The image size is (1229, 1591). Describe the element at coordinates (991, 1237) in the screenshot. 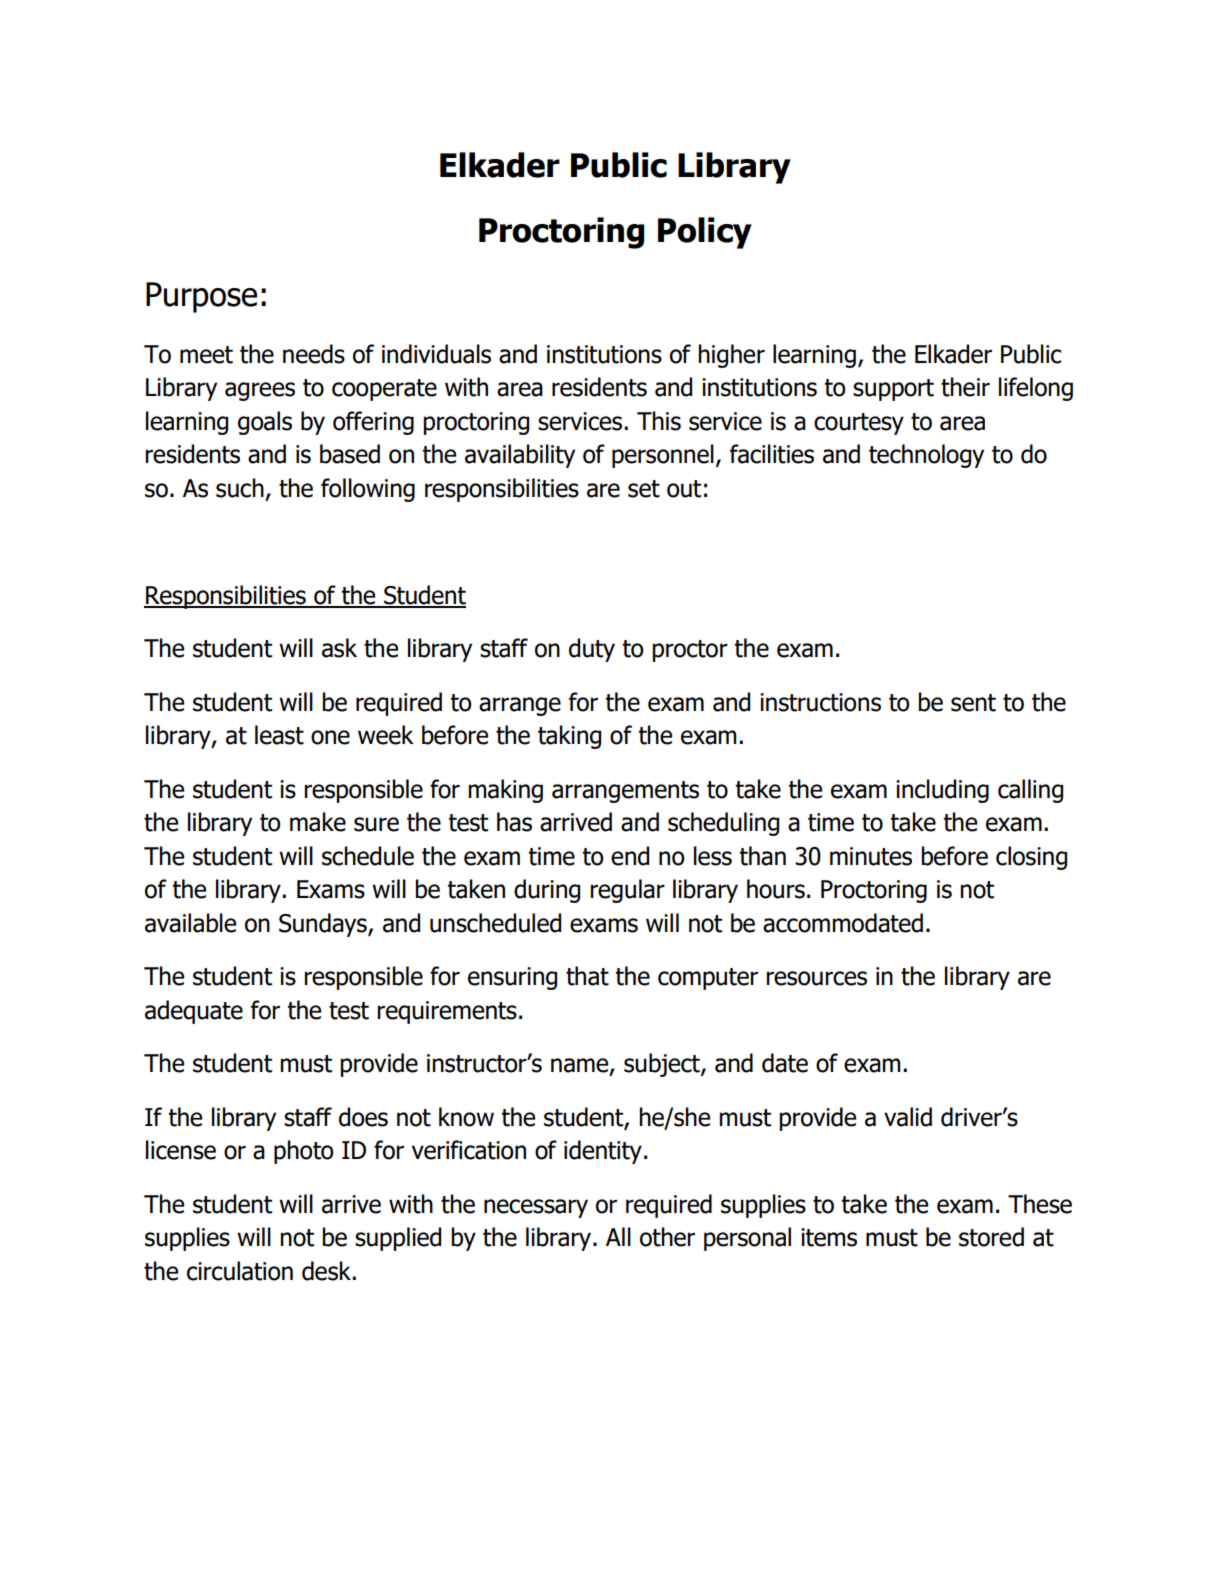

I see `stored` at that location.
